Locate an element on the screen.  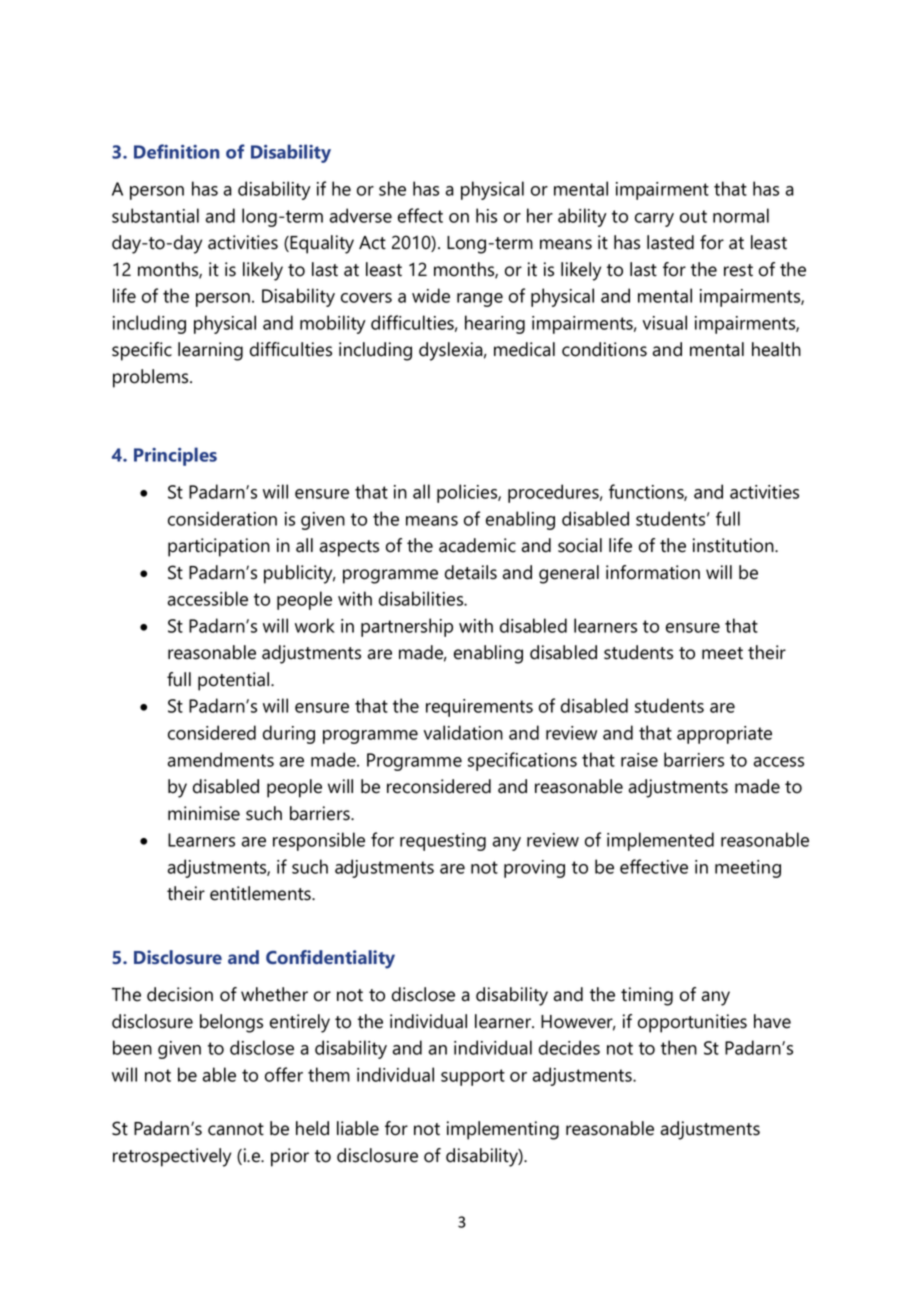
out is located at coordinates (693, 216).
